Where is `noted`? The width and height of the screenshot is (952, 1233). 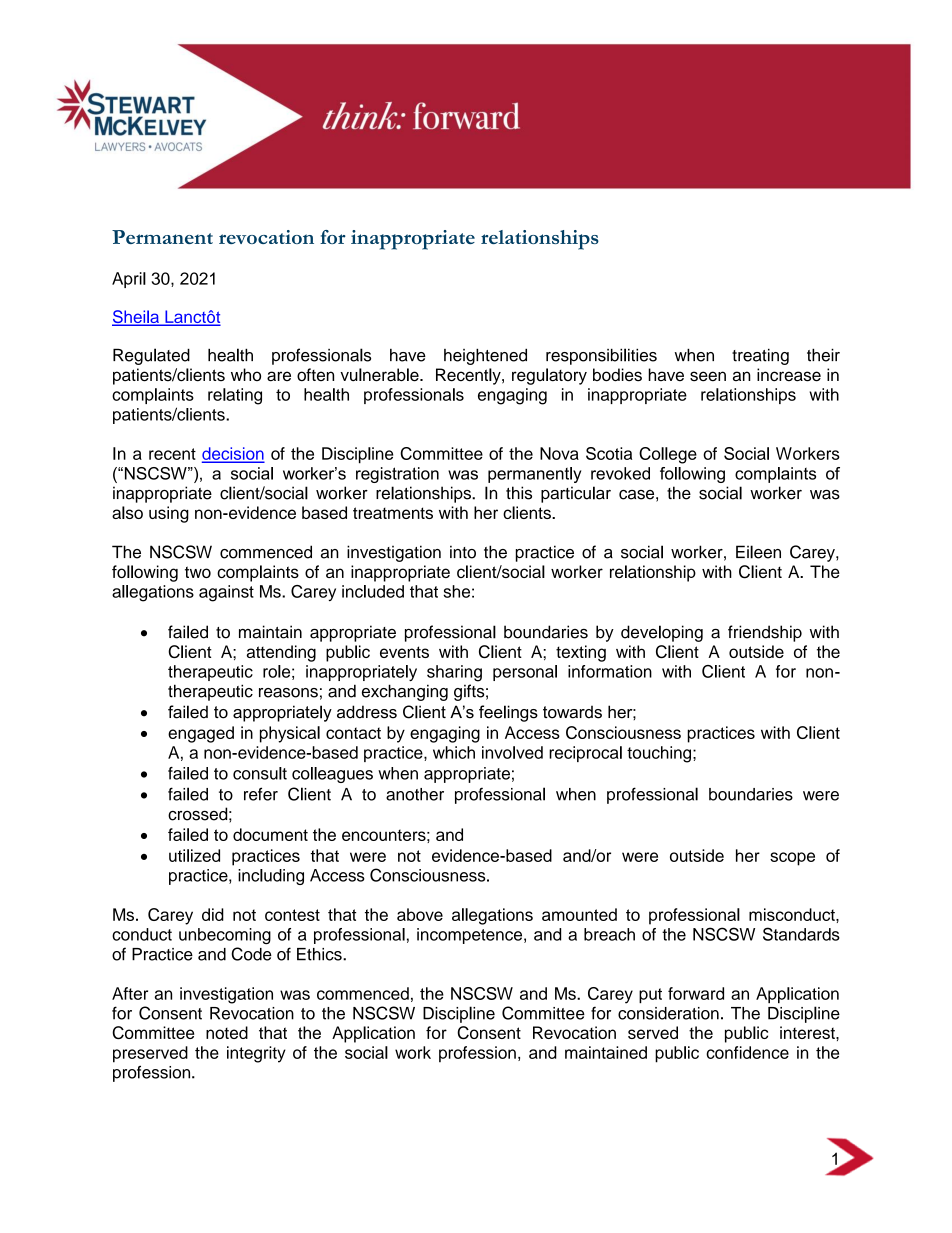 noted is located at coordinates (227, 1032).
